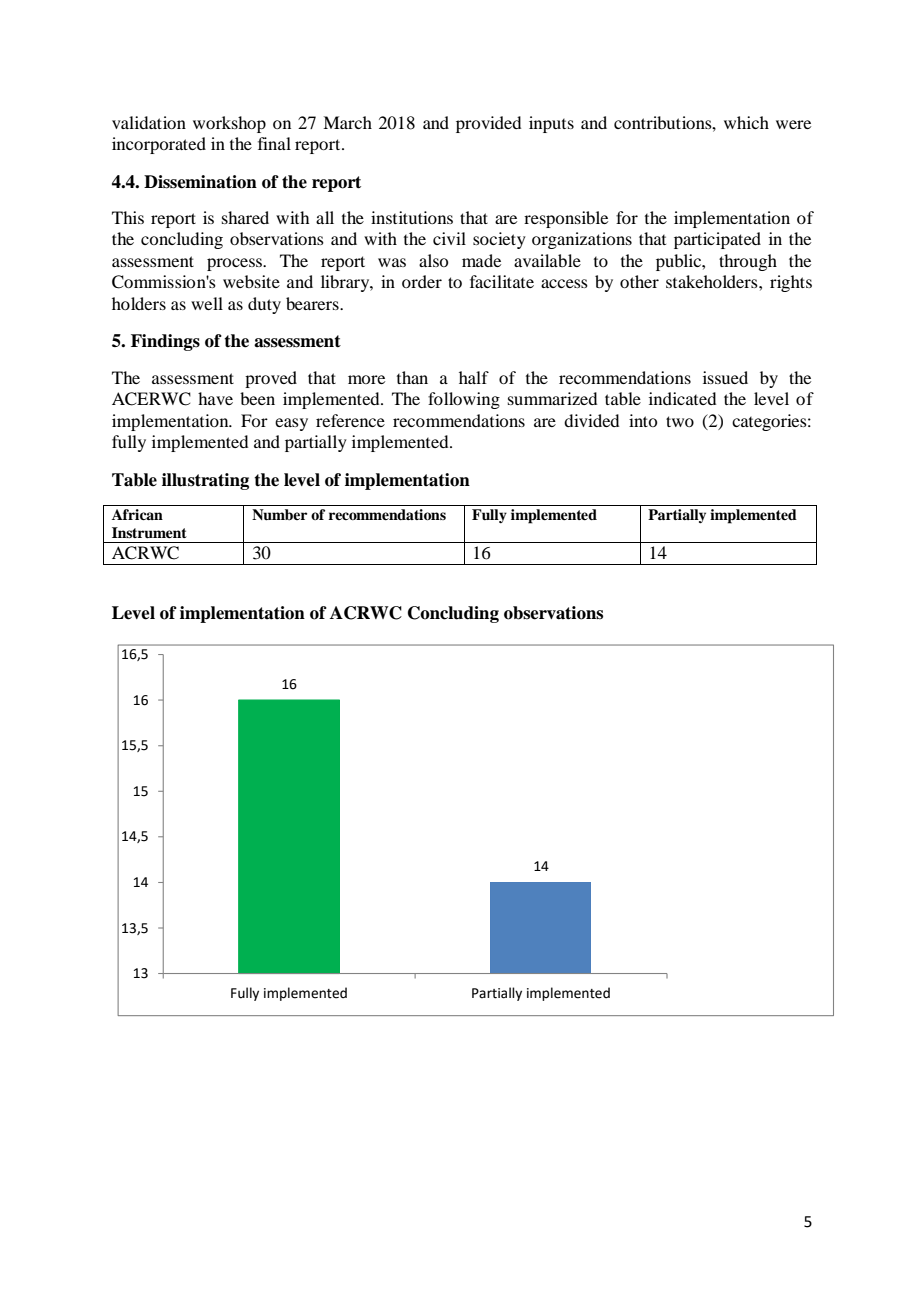 Image resolution: width=924 pixels, height=1308 pixels. I want to click on provided, so click(488, 124).
